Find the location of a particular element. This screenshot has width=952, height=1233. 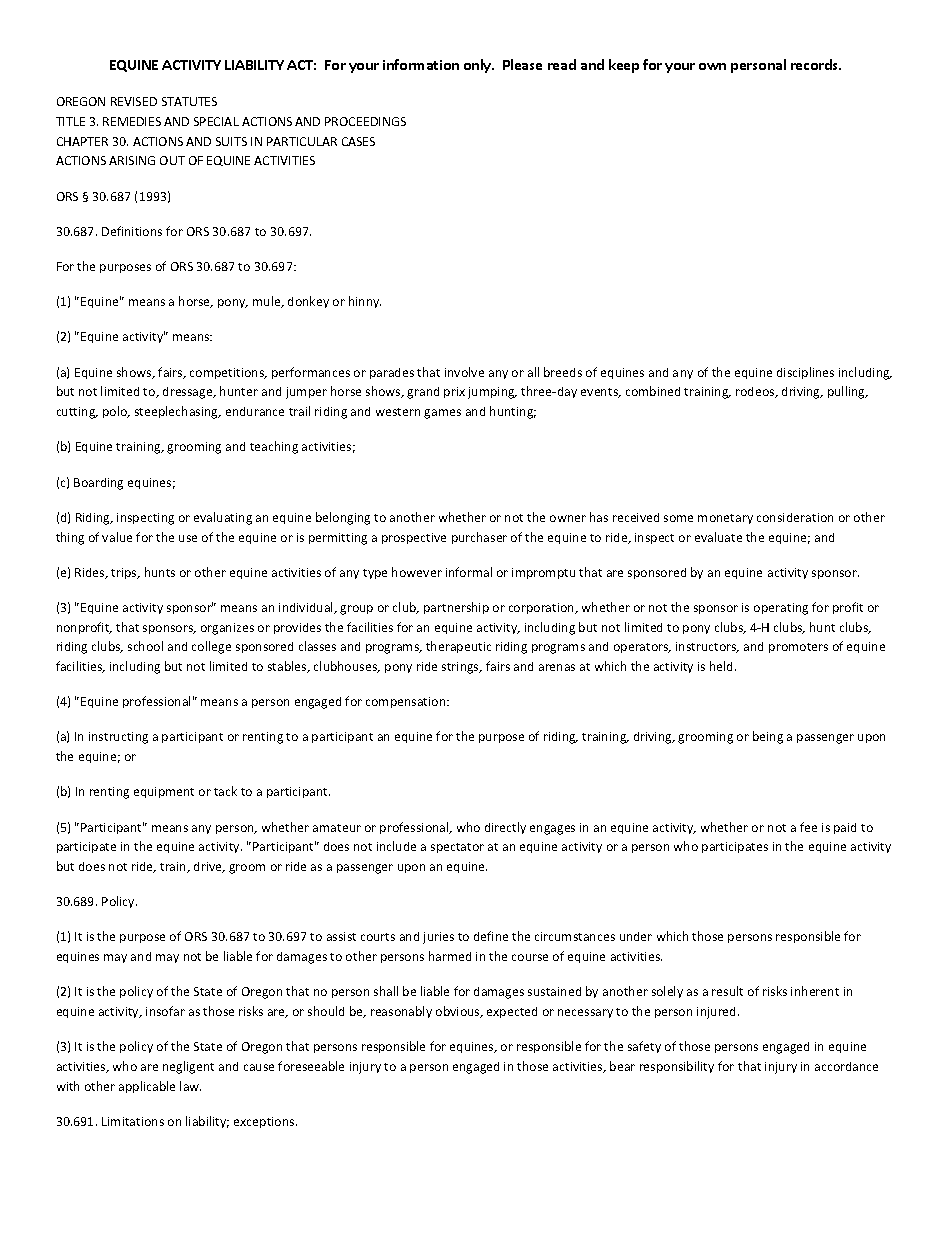

only is located at coordinates (478, 66).
